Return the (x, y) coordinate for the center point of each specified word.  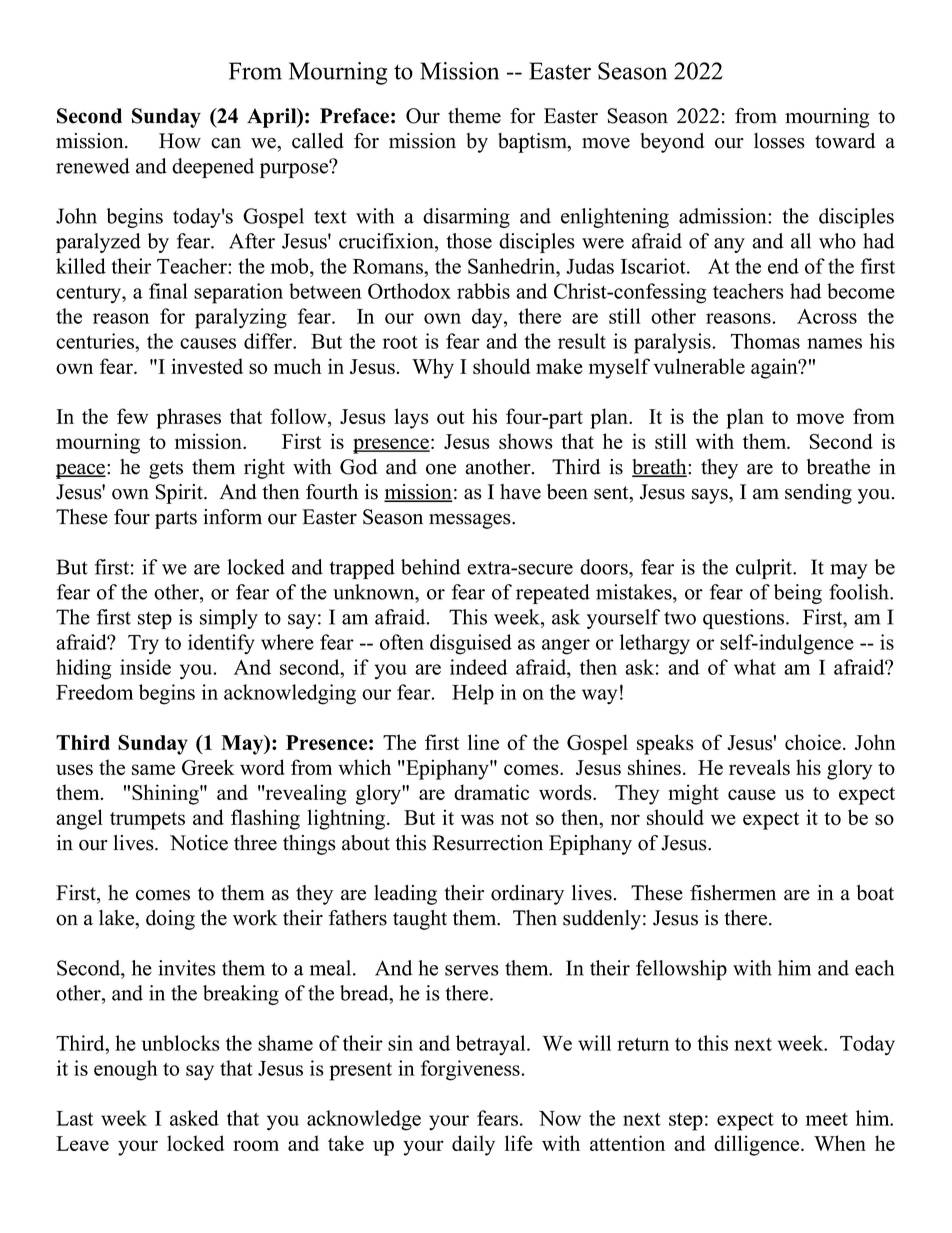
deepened (213, 168)
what (755, 667)
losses (779, 141)
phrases (188, 418)
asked (194, 1118)
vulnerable (699, 366)
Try (143, 645)
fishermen (733, 893)
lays (411, 418)
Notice (199, 843)
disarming (466, 218)
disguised (471, 644)
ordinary (527, 895)
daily (473, 1145)
